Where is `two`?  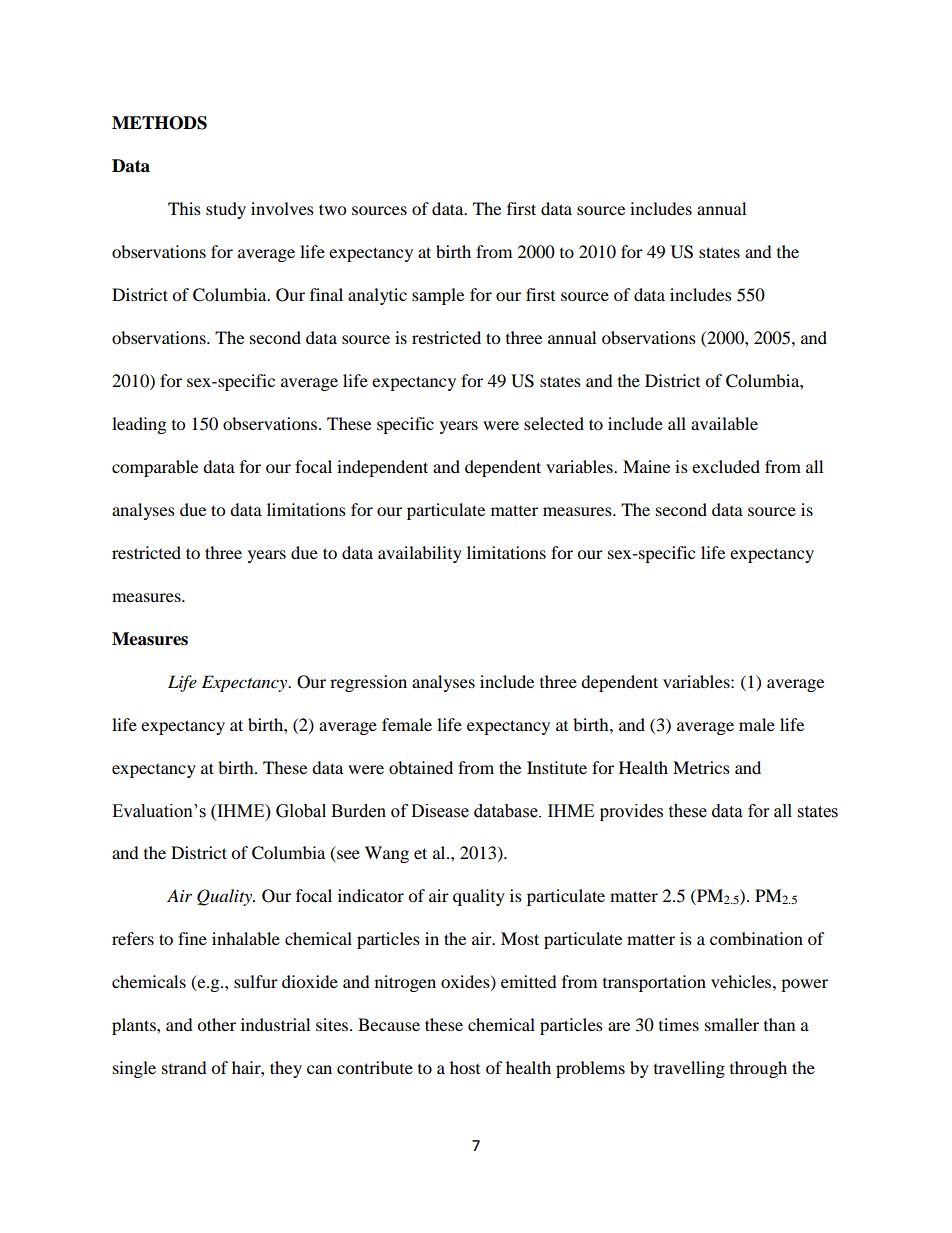
two is located at coordinates (332, 209).
